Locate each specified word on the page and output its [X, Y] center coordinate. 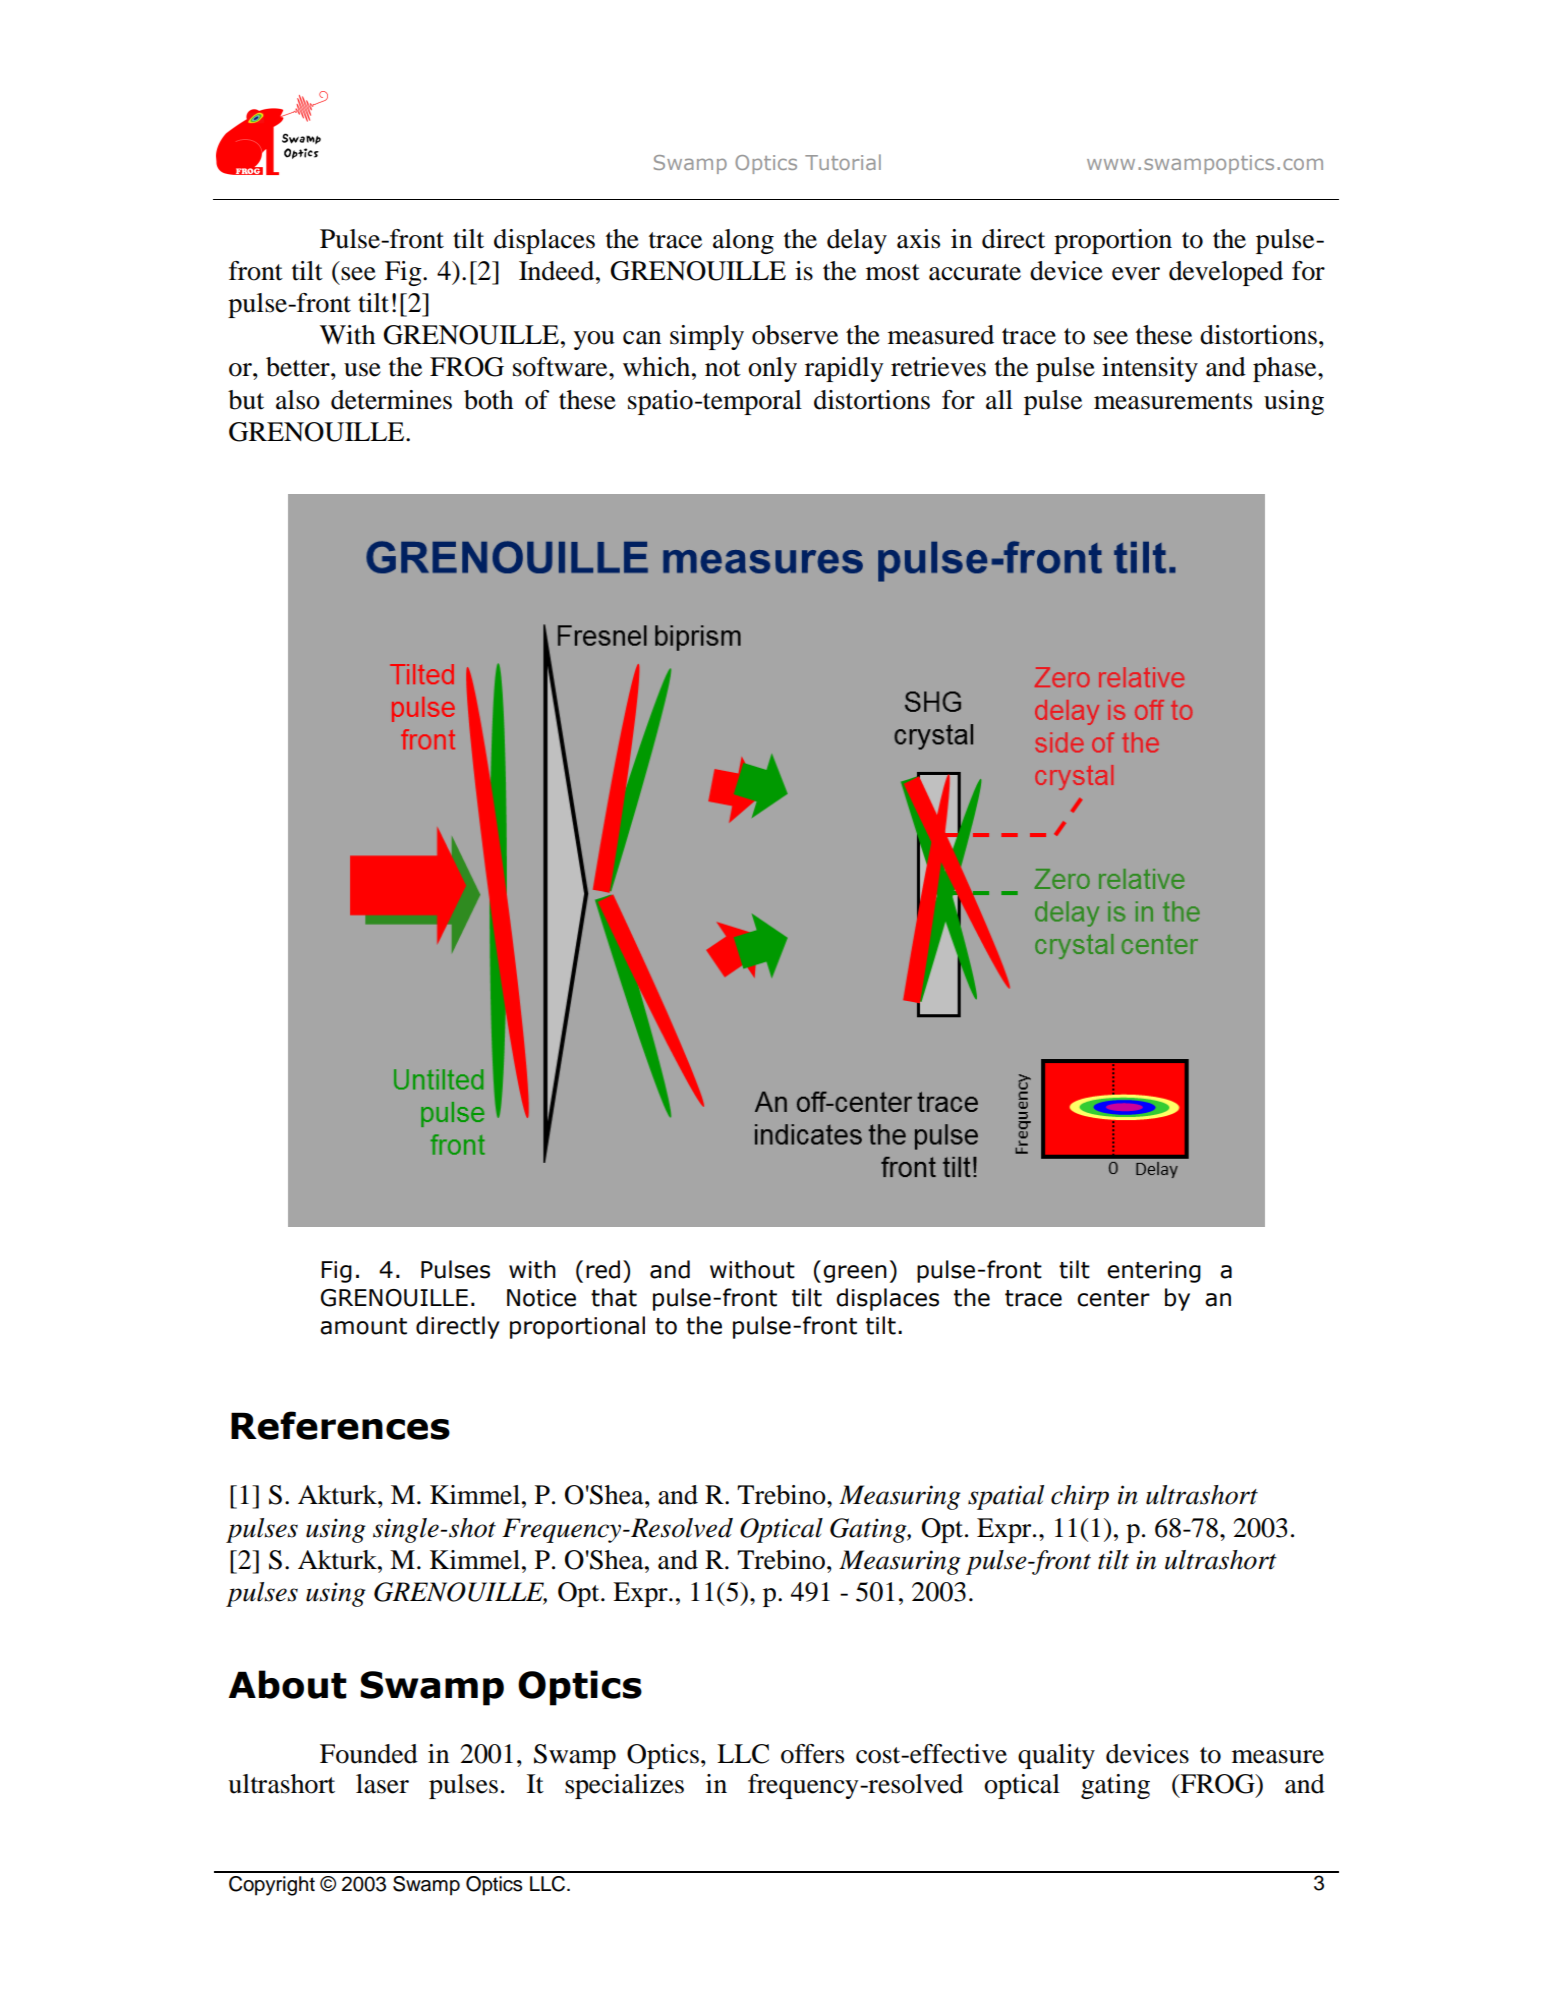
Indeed [558, 271]
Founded [369, 1754]
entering [1154, 1272]
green [855, 1274]
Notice [541, 1298]
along [743, 241]
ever [1136, 274]
